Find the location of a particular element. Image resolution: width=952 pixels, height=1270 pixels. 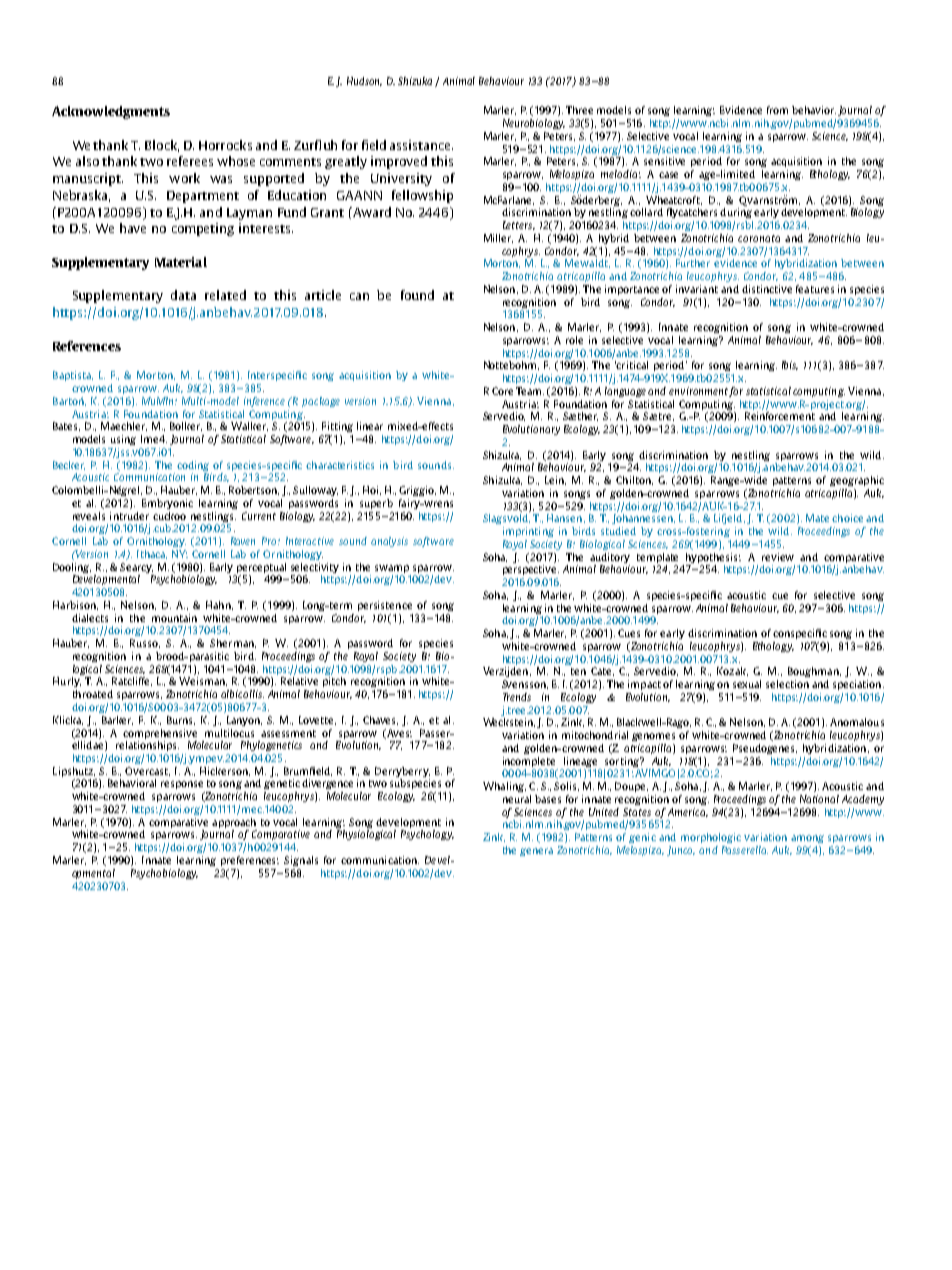

geographic is located at coordinates (857, 481).
